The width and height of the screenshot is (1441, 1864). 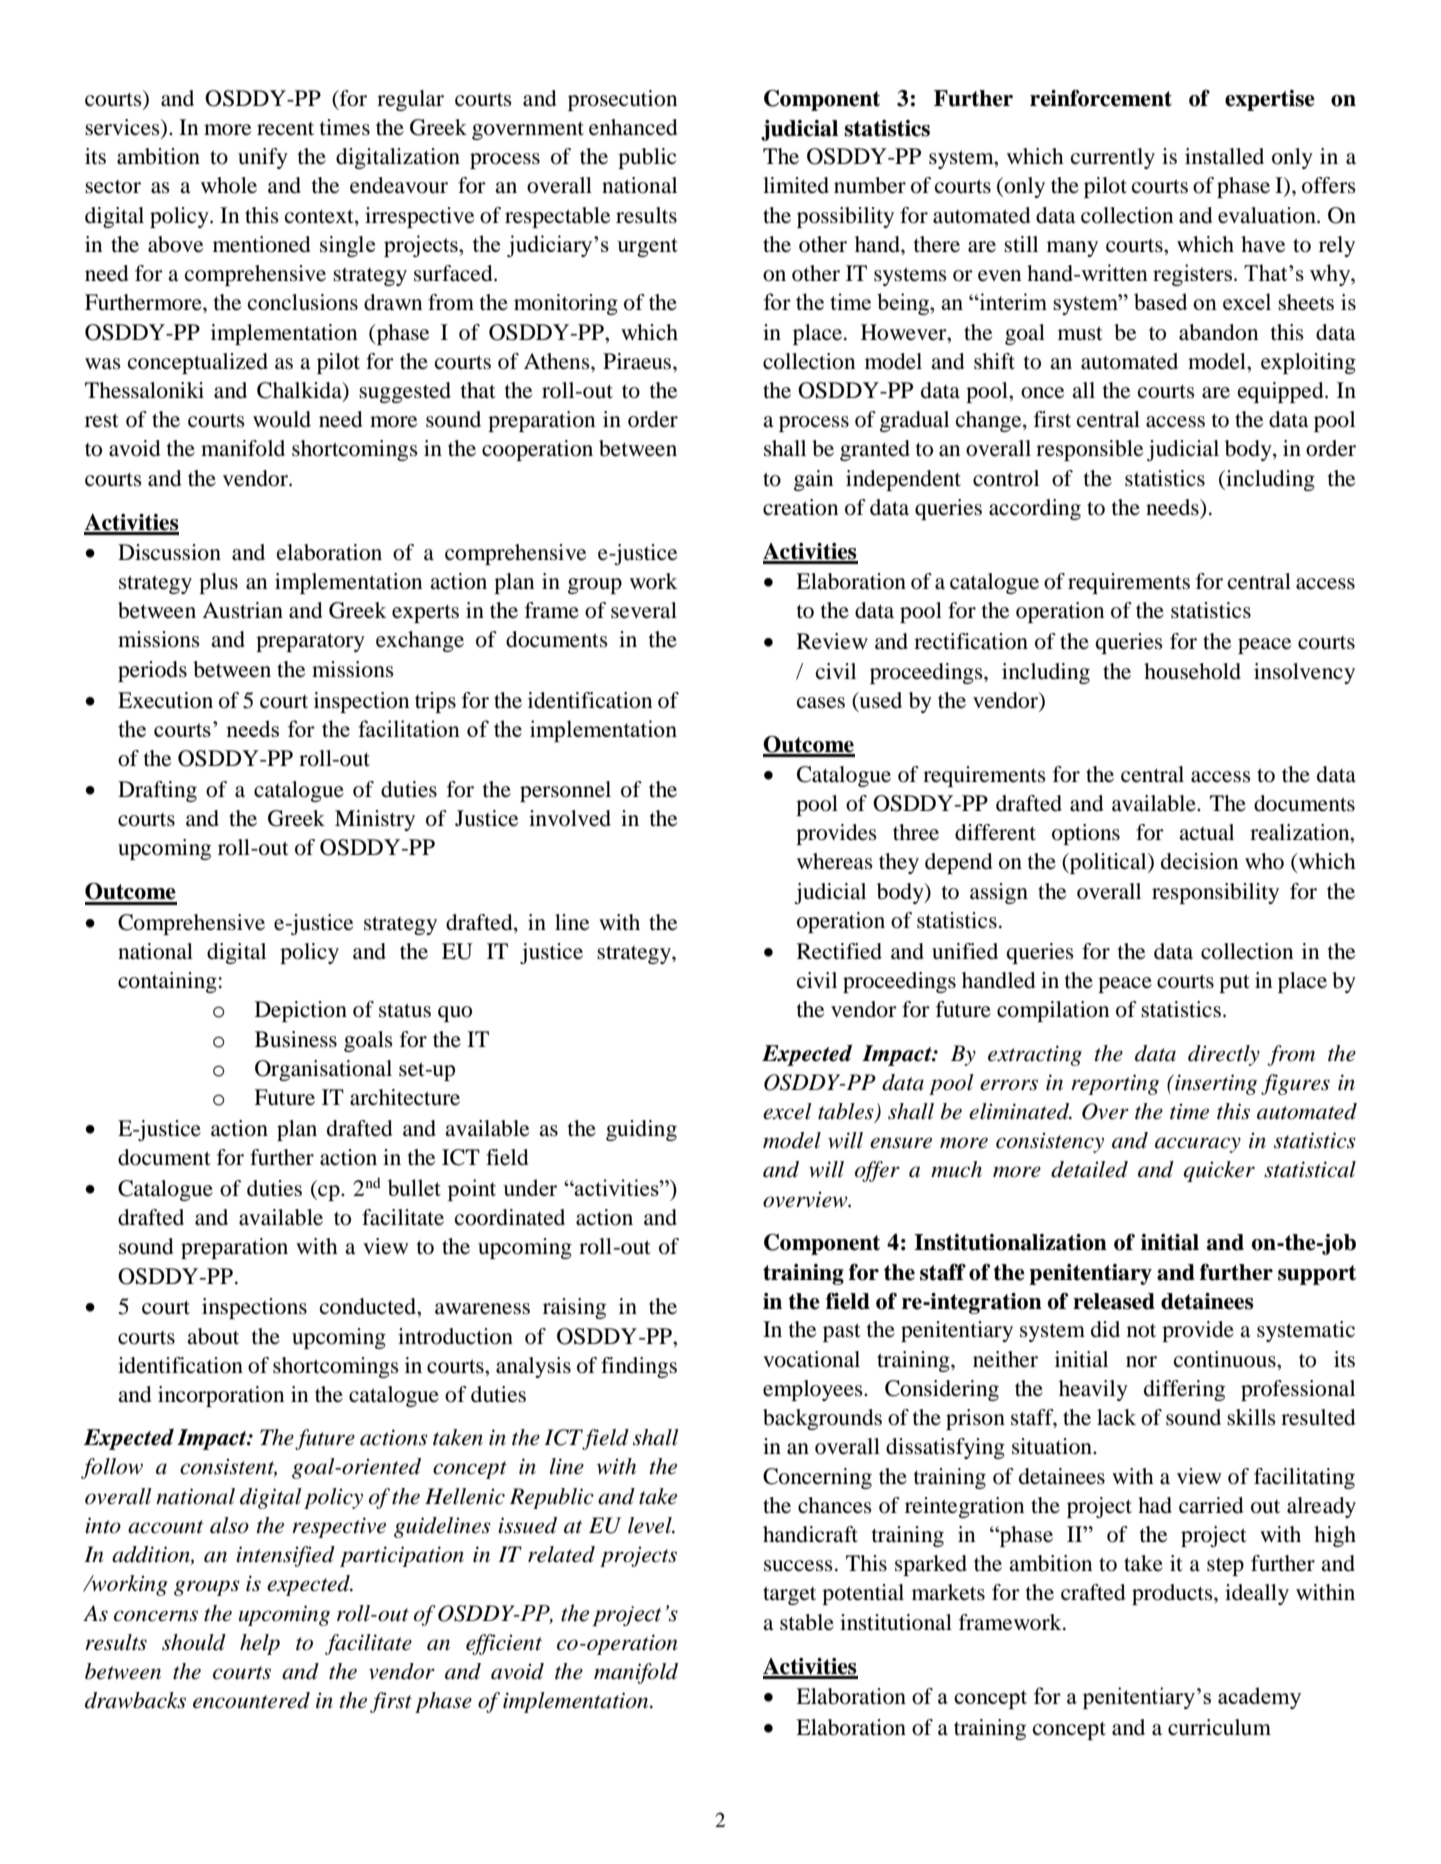 What do you see at coordinates (1215, 893) in the screenshot?
I see `responsibility` at bounding box center [1215, 893].
